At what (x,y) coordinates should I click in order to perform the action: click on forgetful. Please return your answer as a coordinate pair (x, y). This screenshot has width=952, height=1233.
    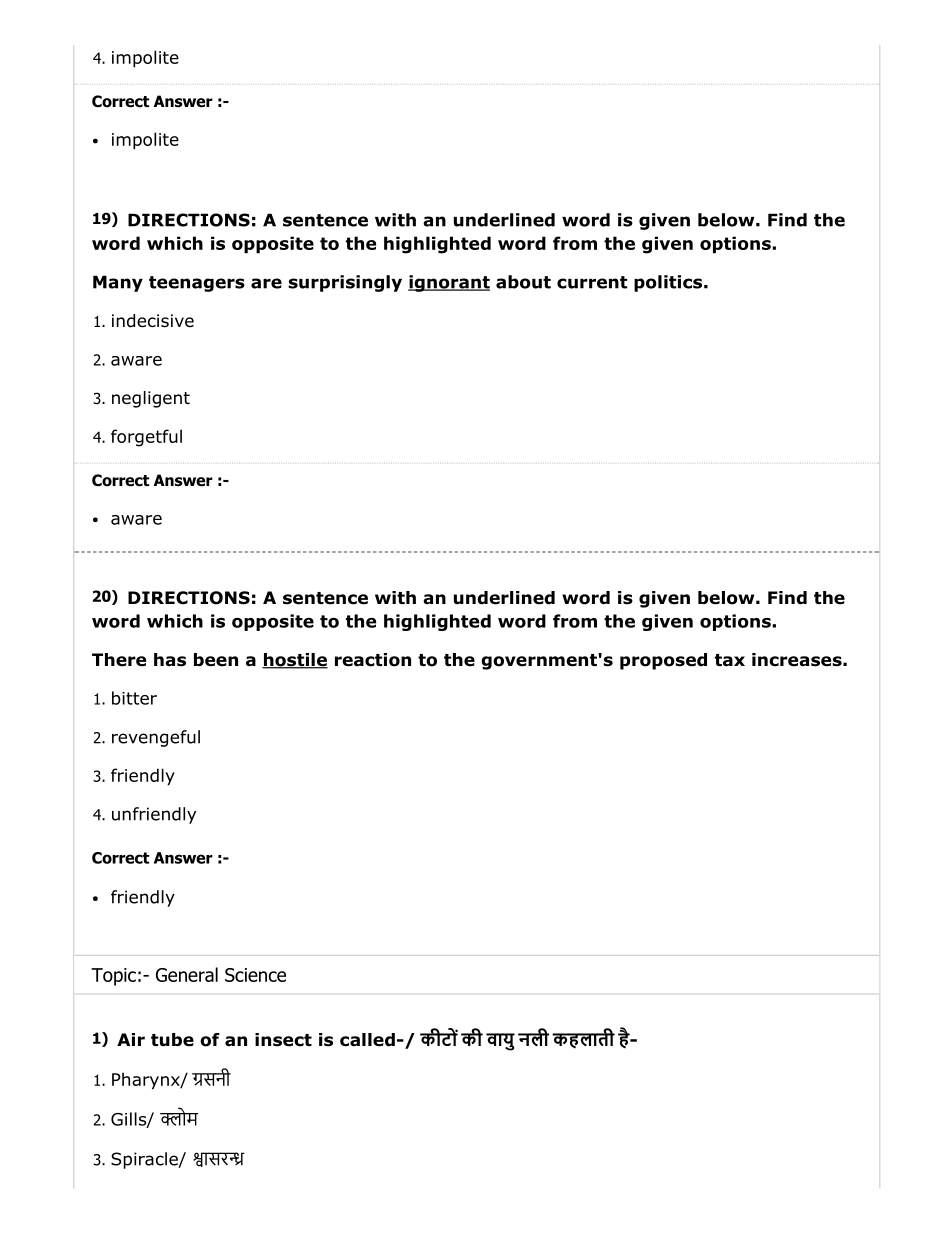
    Looking at the image, I should click on (146, 438).
